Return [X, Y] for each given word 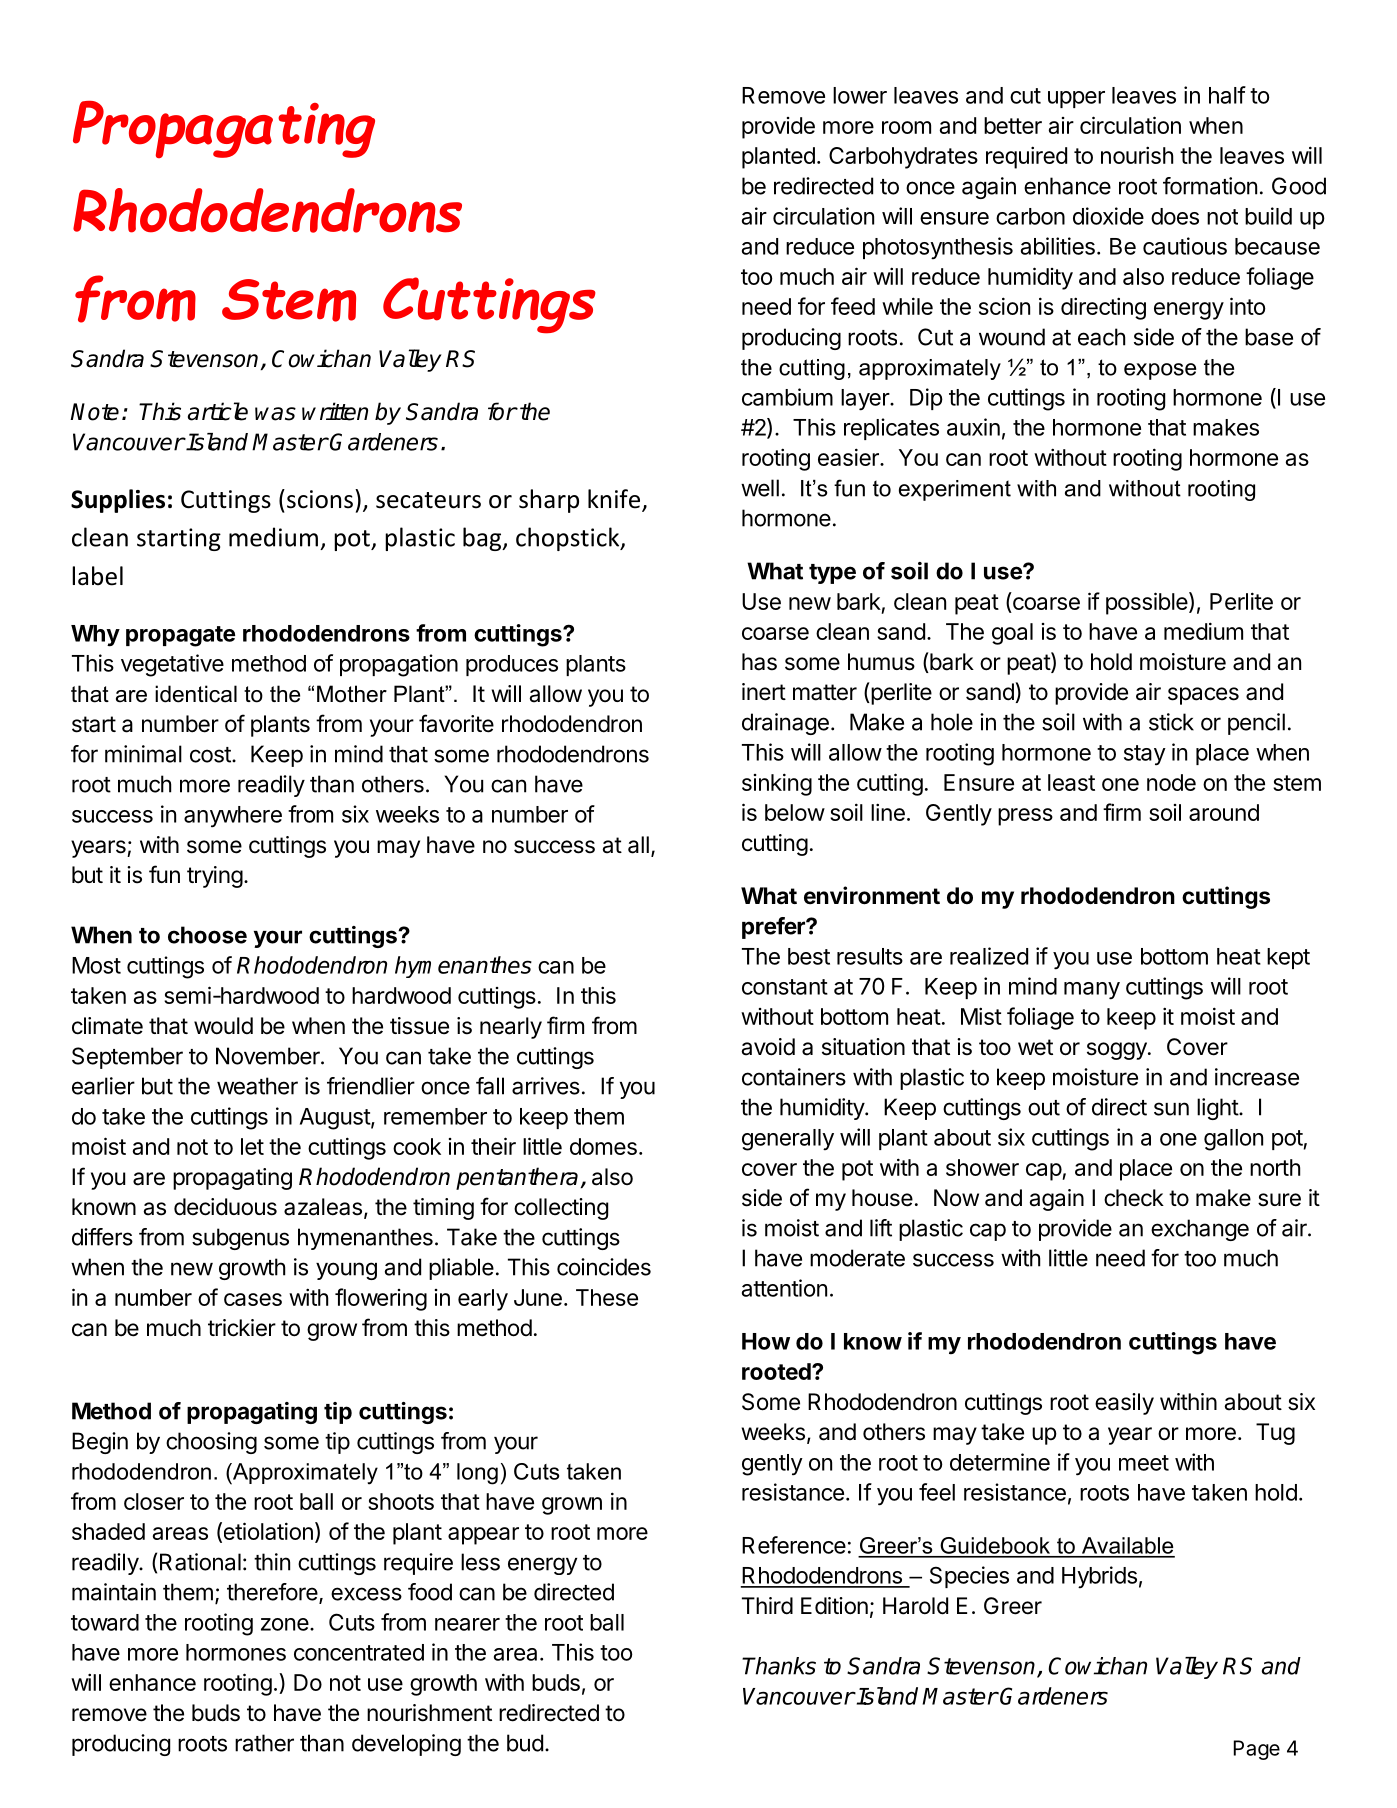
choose [207, 935]
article [218, 411]
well [760, 488]
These [607, 1297]
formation [1210, 186]
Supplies [118, 501]
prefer [774, 928]
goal [1012, 634]
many [1092, 991]
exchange [1200, 1230]
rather [264, 1743]
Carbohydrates [903, 158]
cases [253, 1299]
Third [767, 1606]
